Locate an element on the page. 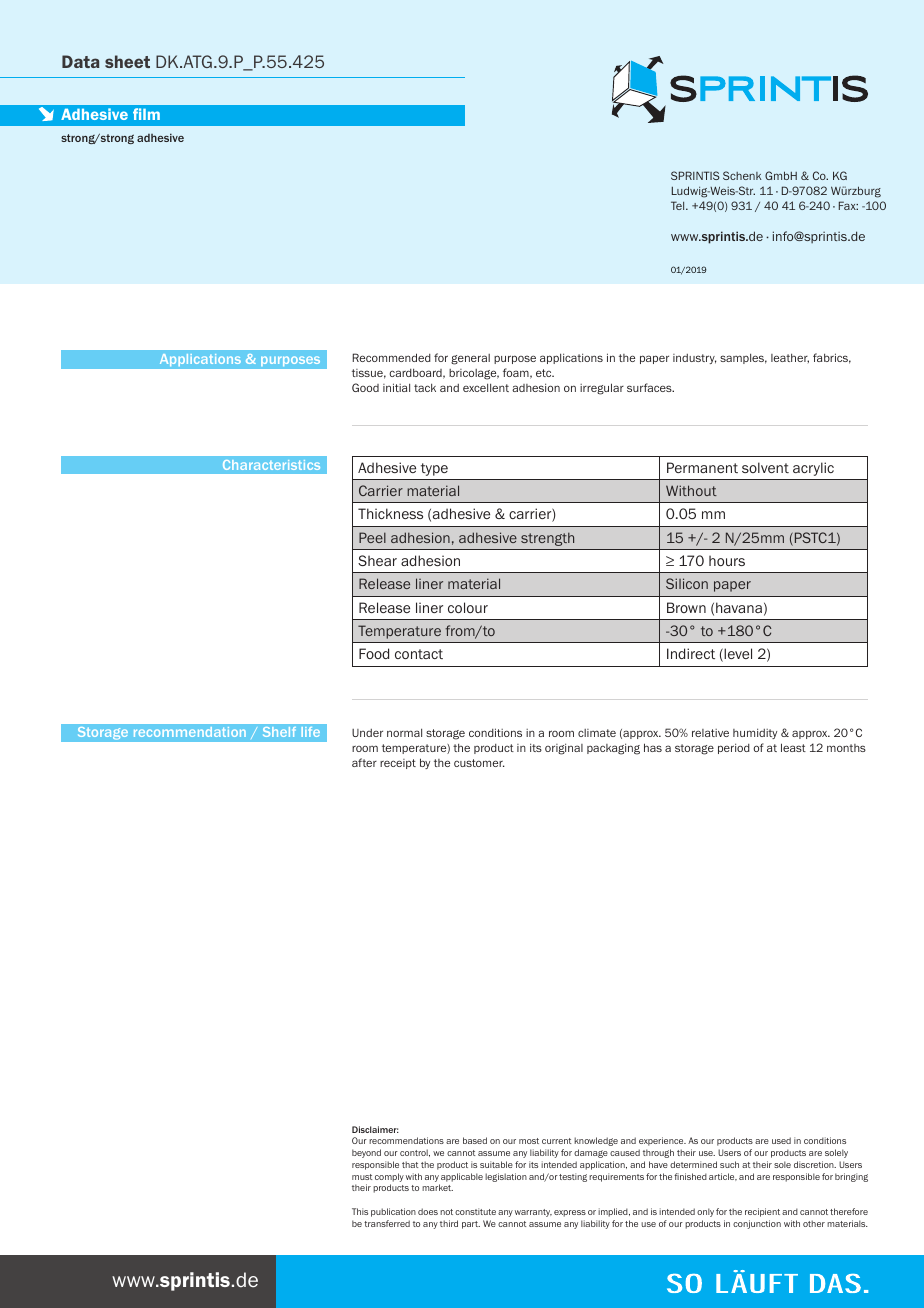 Image resolution: width=924 pixels, height=1308 pixels. type is located at coordinates (434, 469).
